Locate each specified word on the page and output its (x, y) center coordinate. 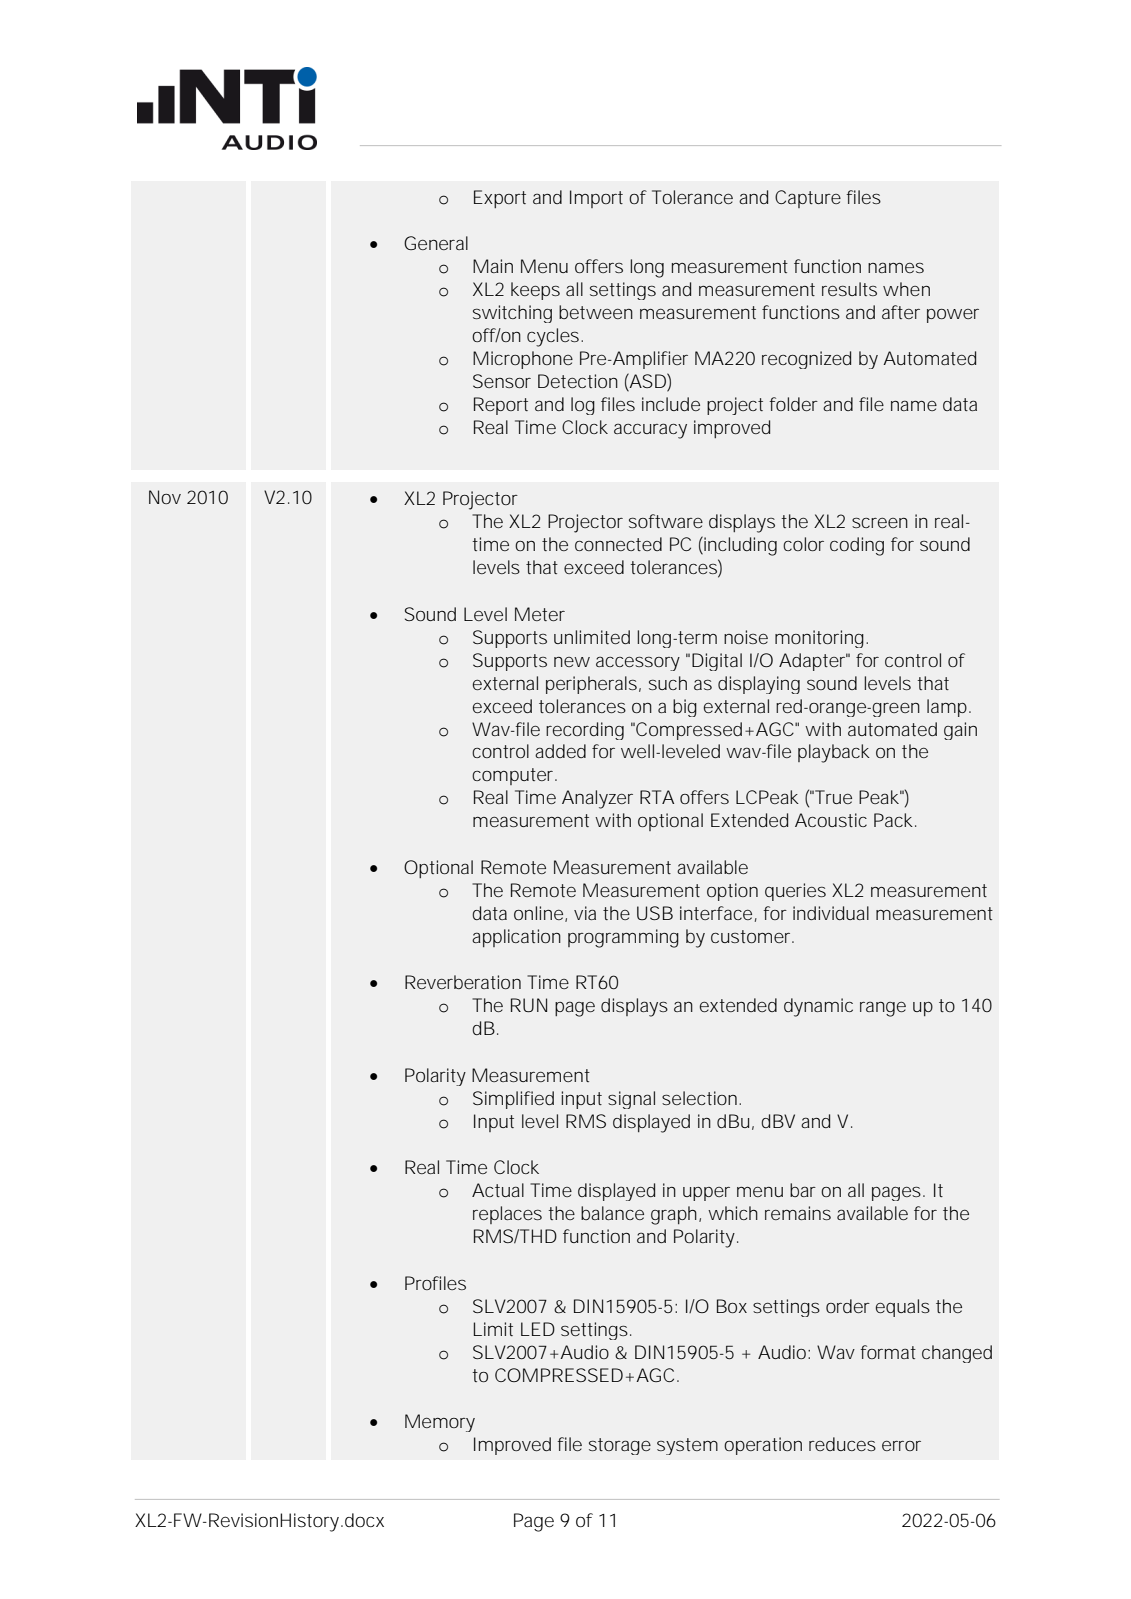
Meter (540, 614)
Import (596, 199)
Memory (440, 1423)
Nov (165, 497)
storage (620, 1446)
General (436, 243)
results (849, 289)
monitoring (821, 639)
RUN (529, 1005)
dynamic (818, 1007)
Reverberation (463, 982)
